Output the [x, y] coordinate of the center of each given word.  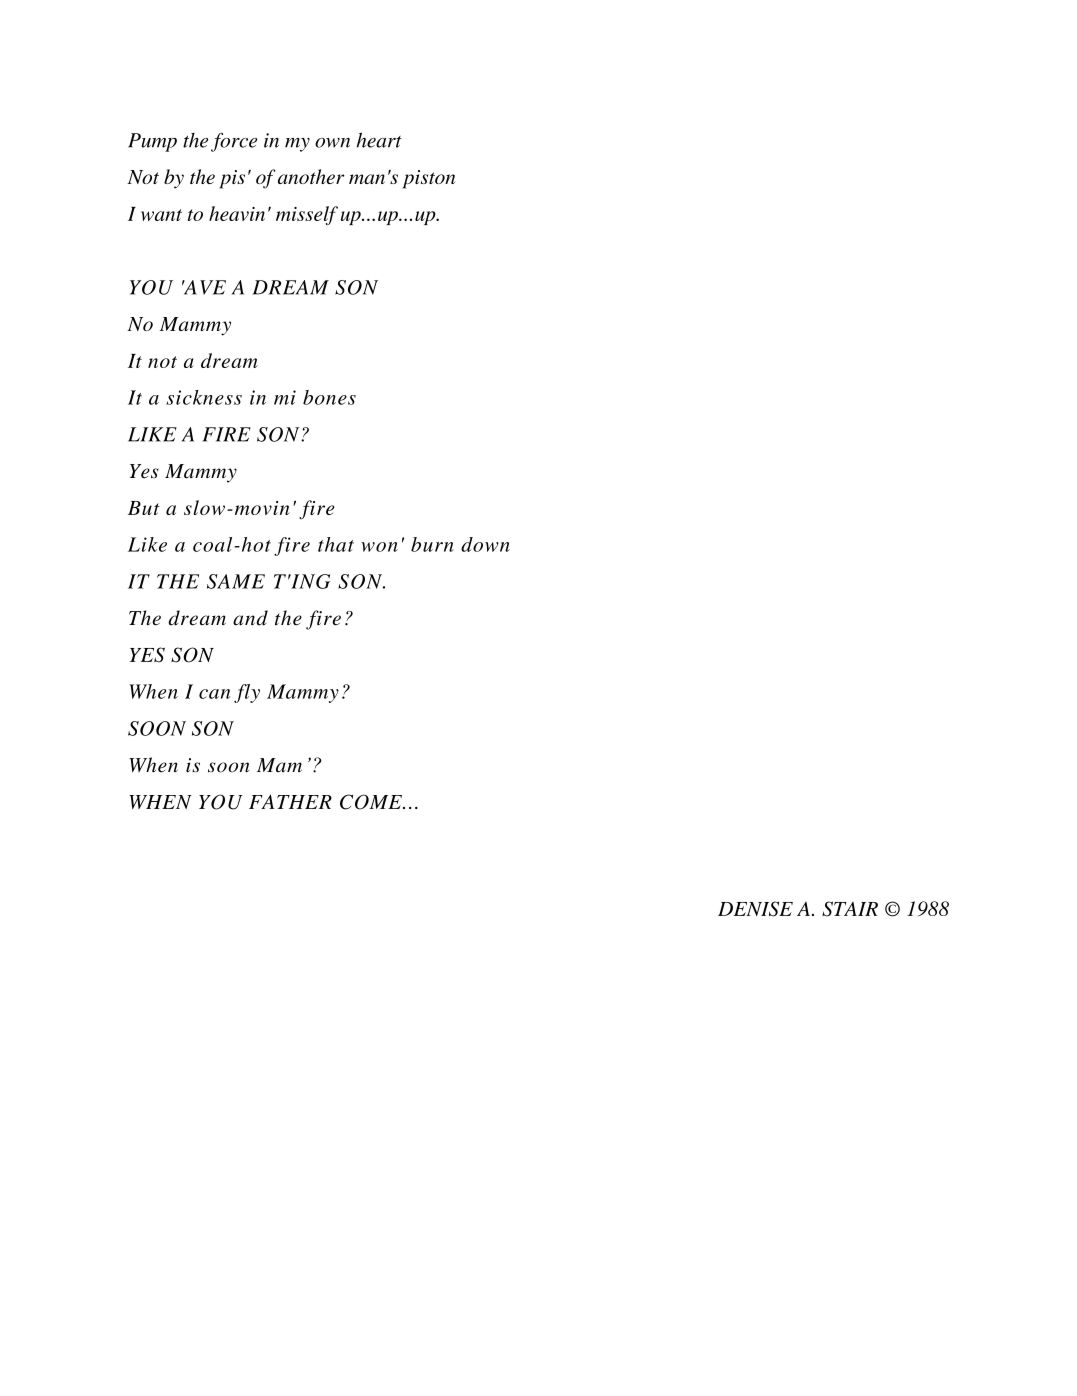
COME [372, 802]
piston [428, 179]
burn [432, 544]
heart [379, 140]
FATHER [290, 801]
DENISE [755, 909]
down [485, 544]
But [144, 508]
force [234, 142]
